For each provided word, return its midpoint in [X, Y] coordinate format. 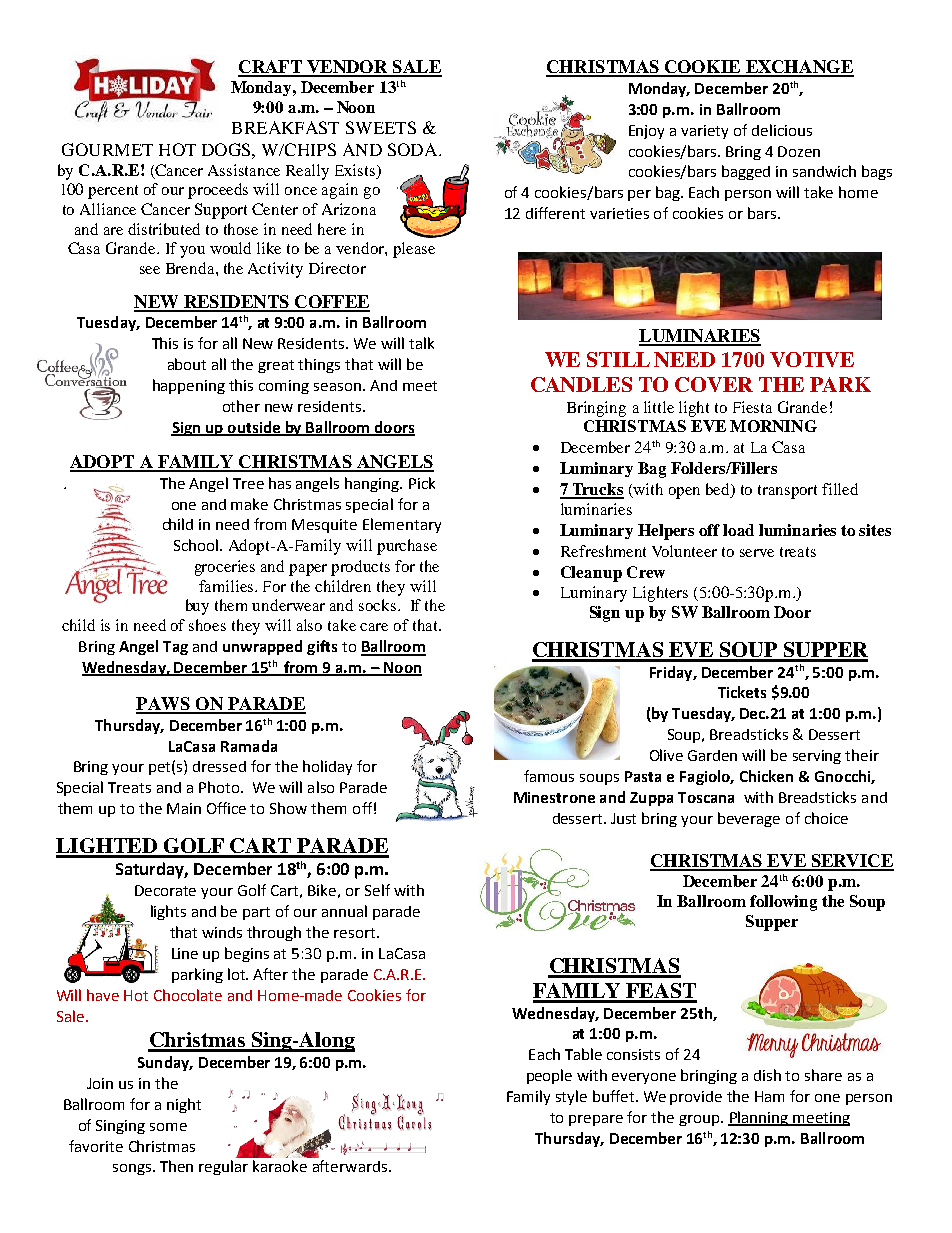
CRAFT [271, 68]
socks [377, 605]
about [187, 364]
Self [377, 890]
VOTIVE [812, 359]
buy [197, 607]
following [783, 903]
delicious [782, 130]
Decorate [165, 890]
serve [757, 553]
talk [421, 343]
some [168, 1127]
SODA [414, 149]
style [571, 1097]
